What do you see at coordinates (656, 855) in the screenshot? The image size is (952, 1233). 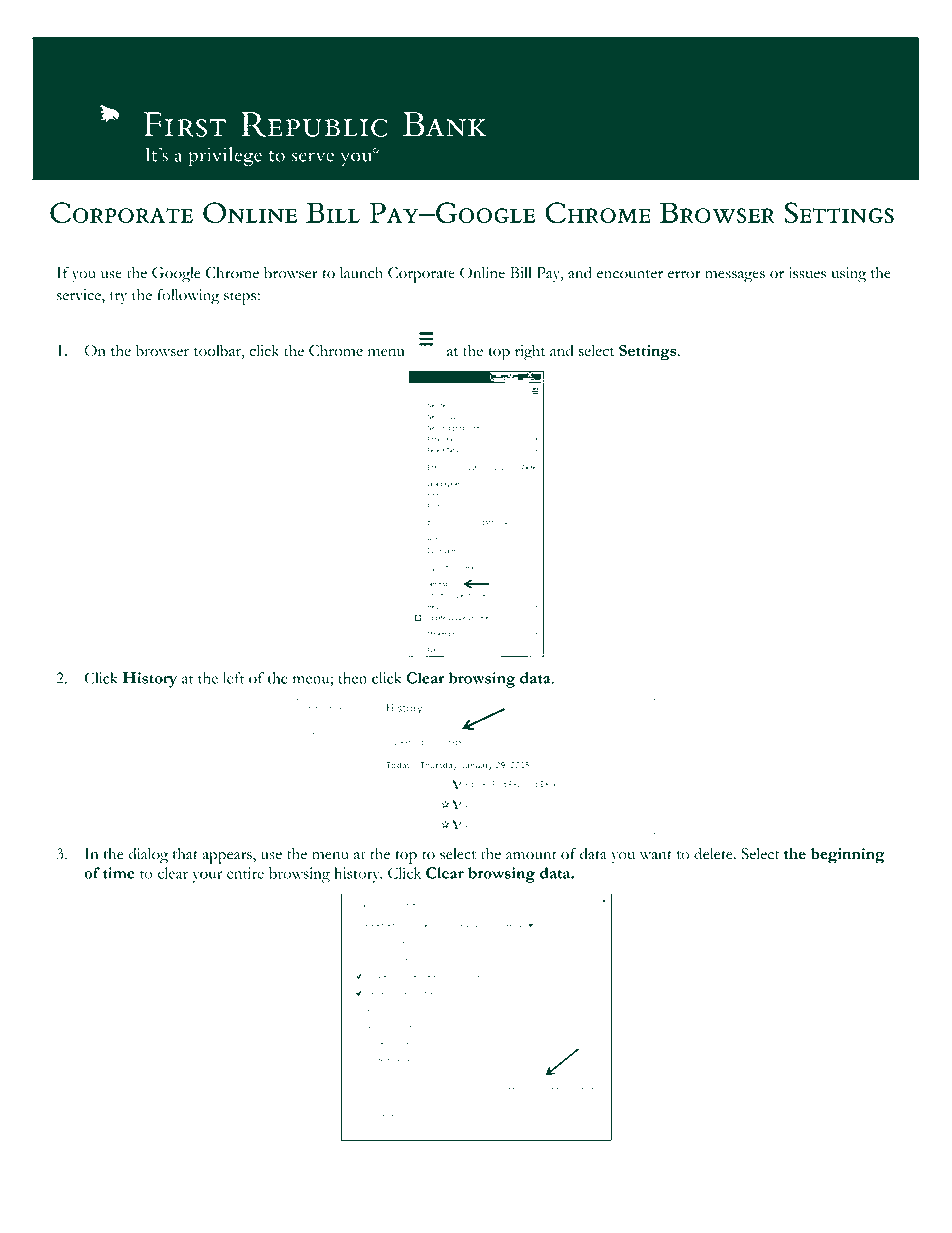 I see `want` at bounding box center [656, 855].
